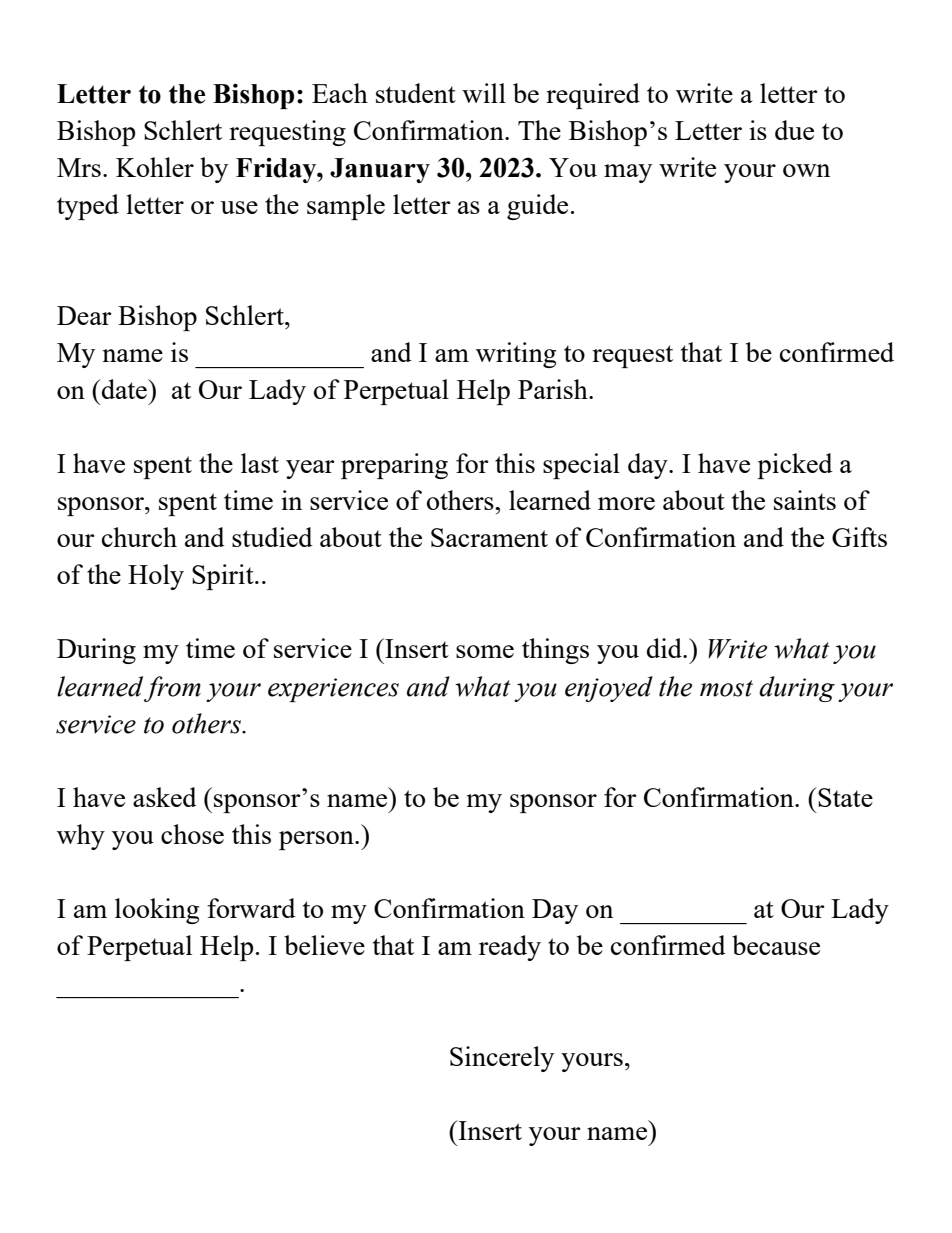 The width and height of the image is (952, 1233). What do you see at coordinates (157, 911) in the image?
I see `looking` at bounding box center [157, 911].
